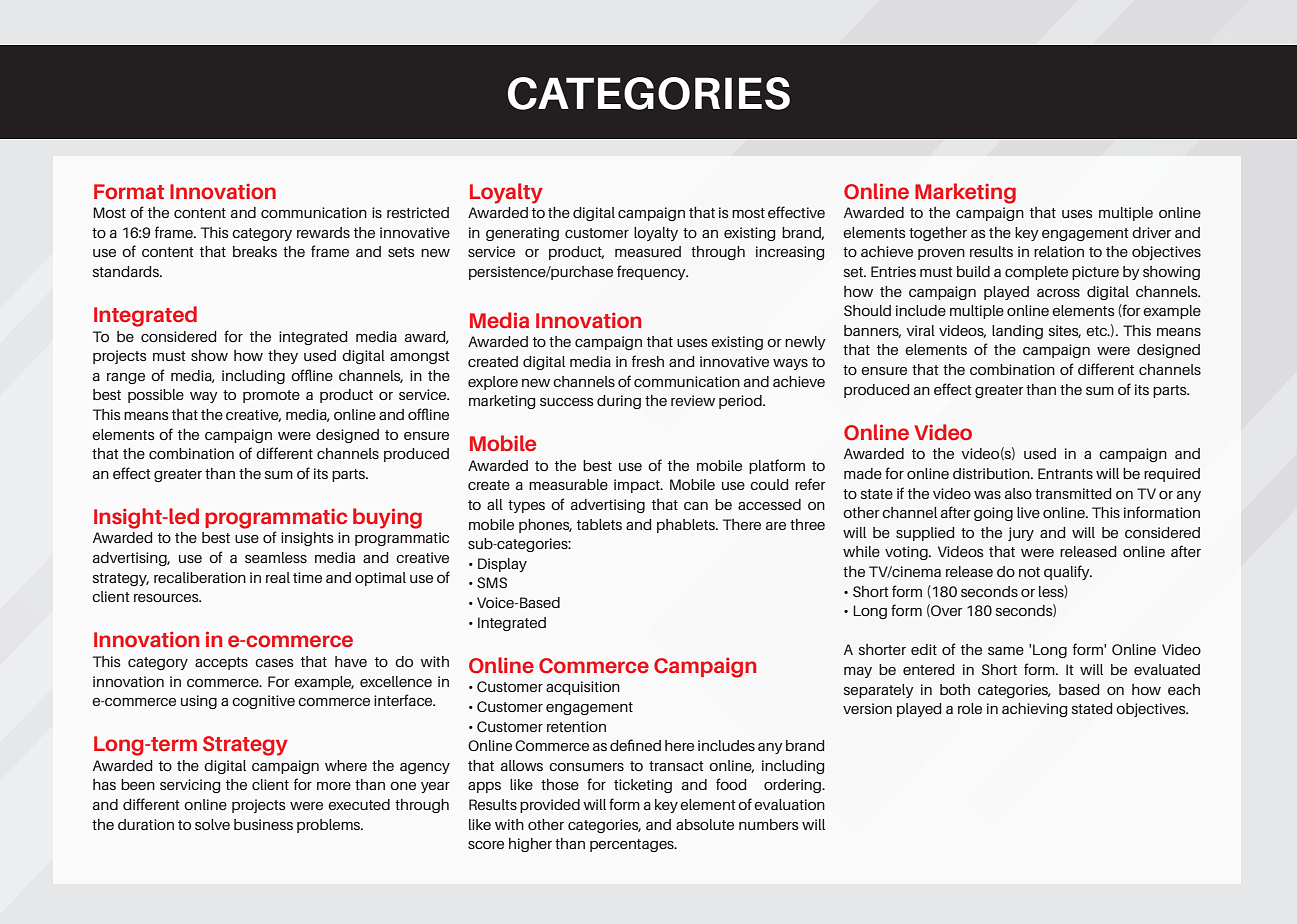 This page has width=1297, height=924. Describe the element at coordinates (648, 251) in the page. I see `measured` at that location.
